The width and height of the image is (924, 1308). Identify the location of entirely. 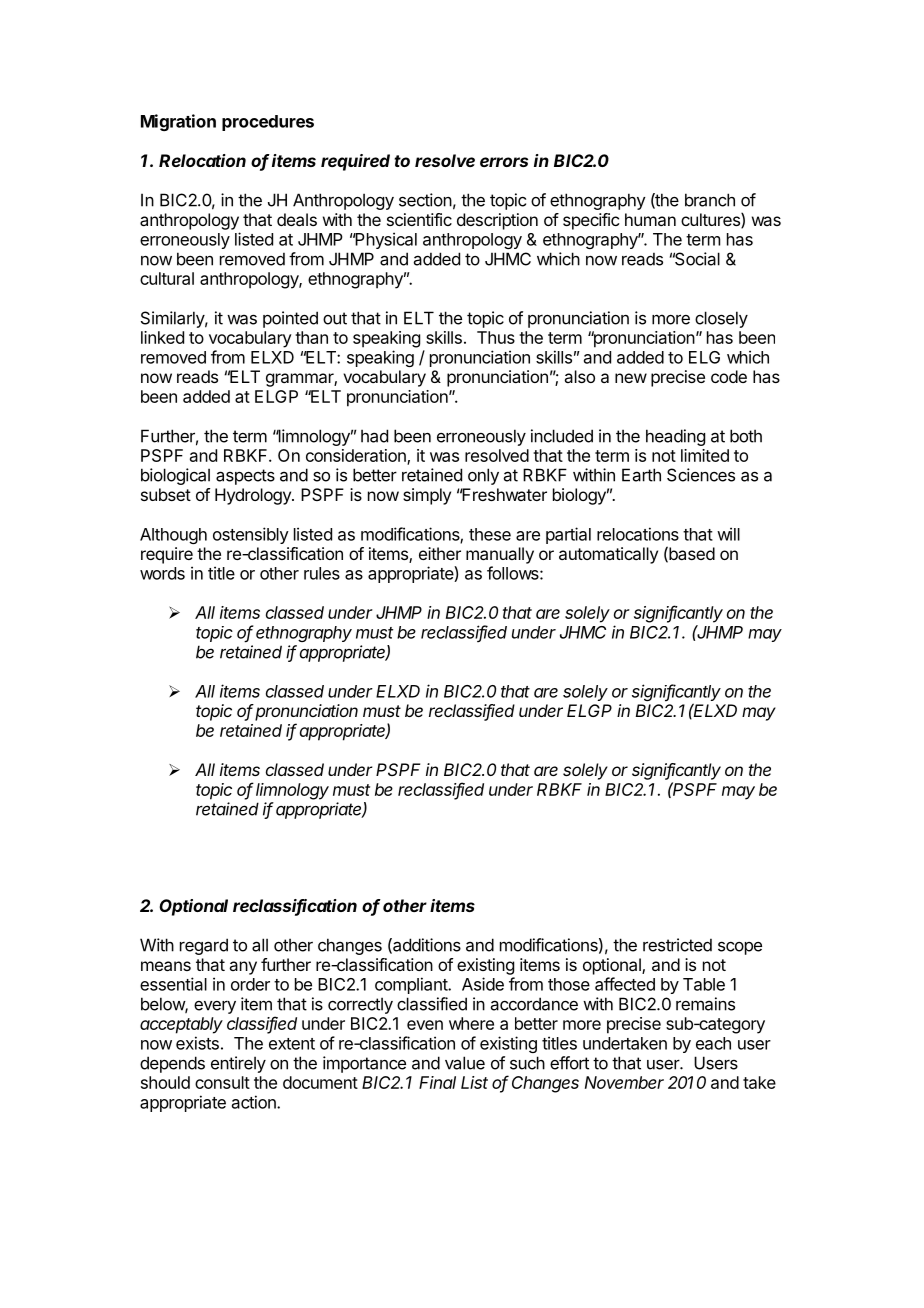
(238, 1064).
